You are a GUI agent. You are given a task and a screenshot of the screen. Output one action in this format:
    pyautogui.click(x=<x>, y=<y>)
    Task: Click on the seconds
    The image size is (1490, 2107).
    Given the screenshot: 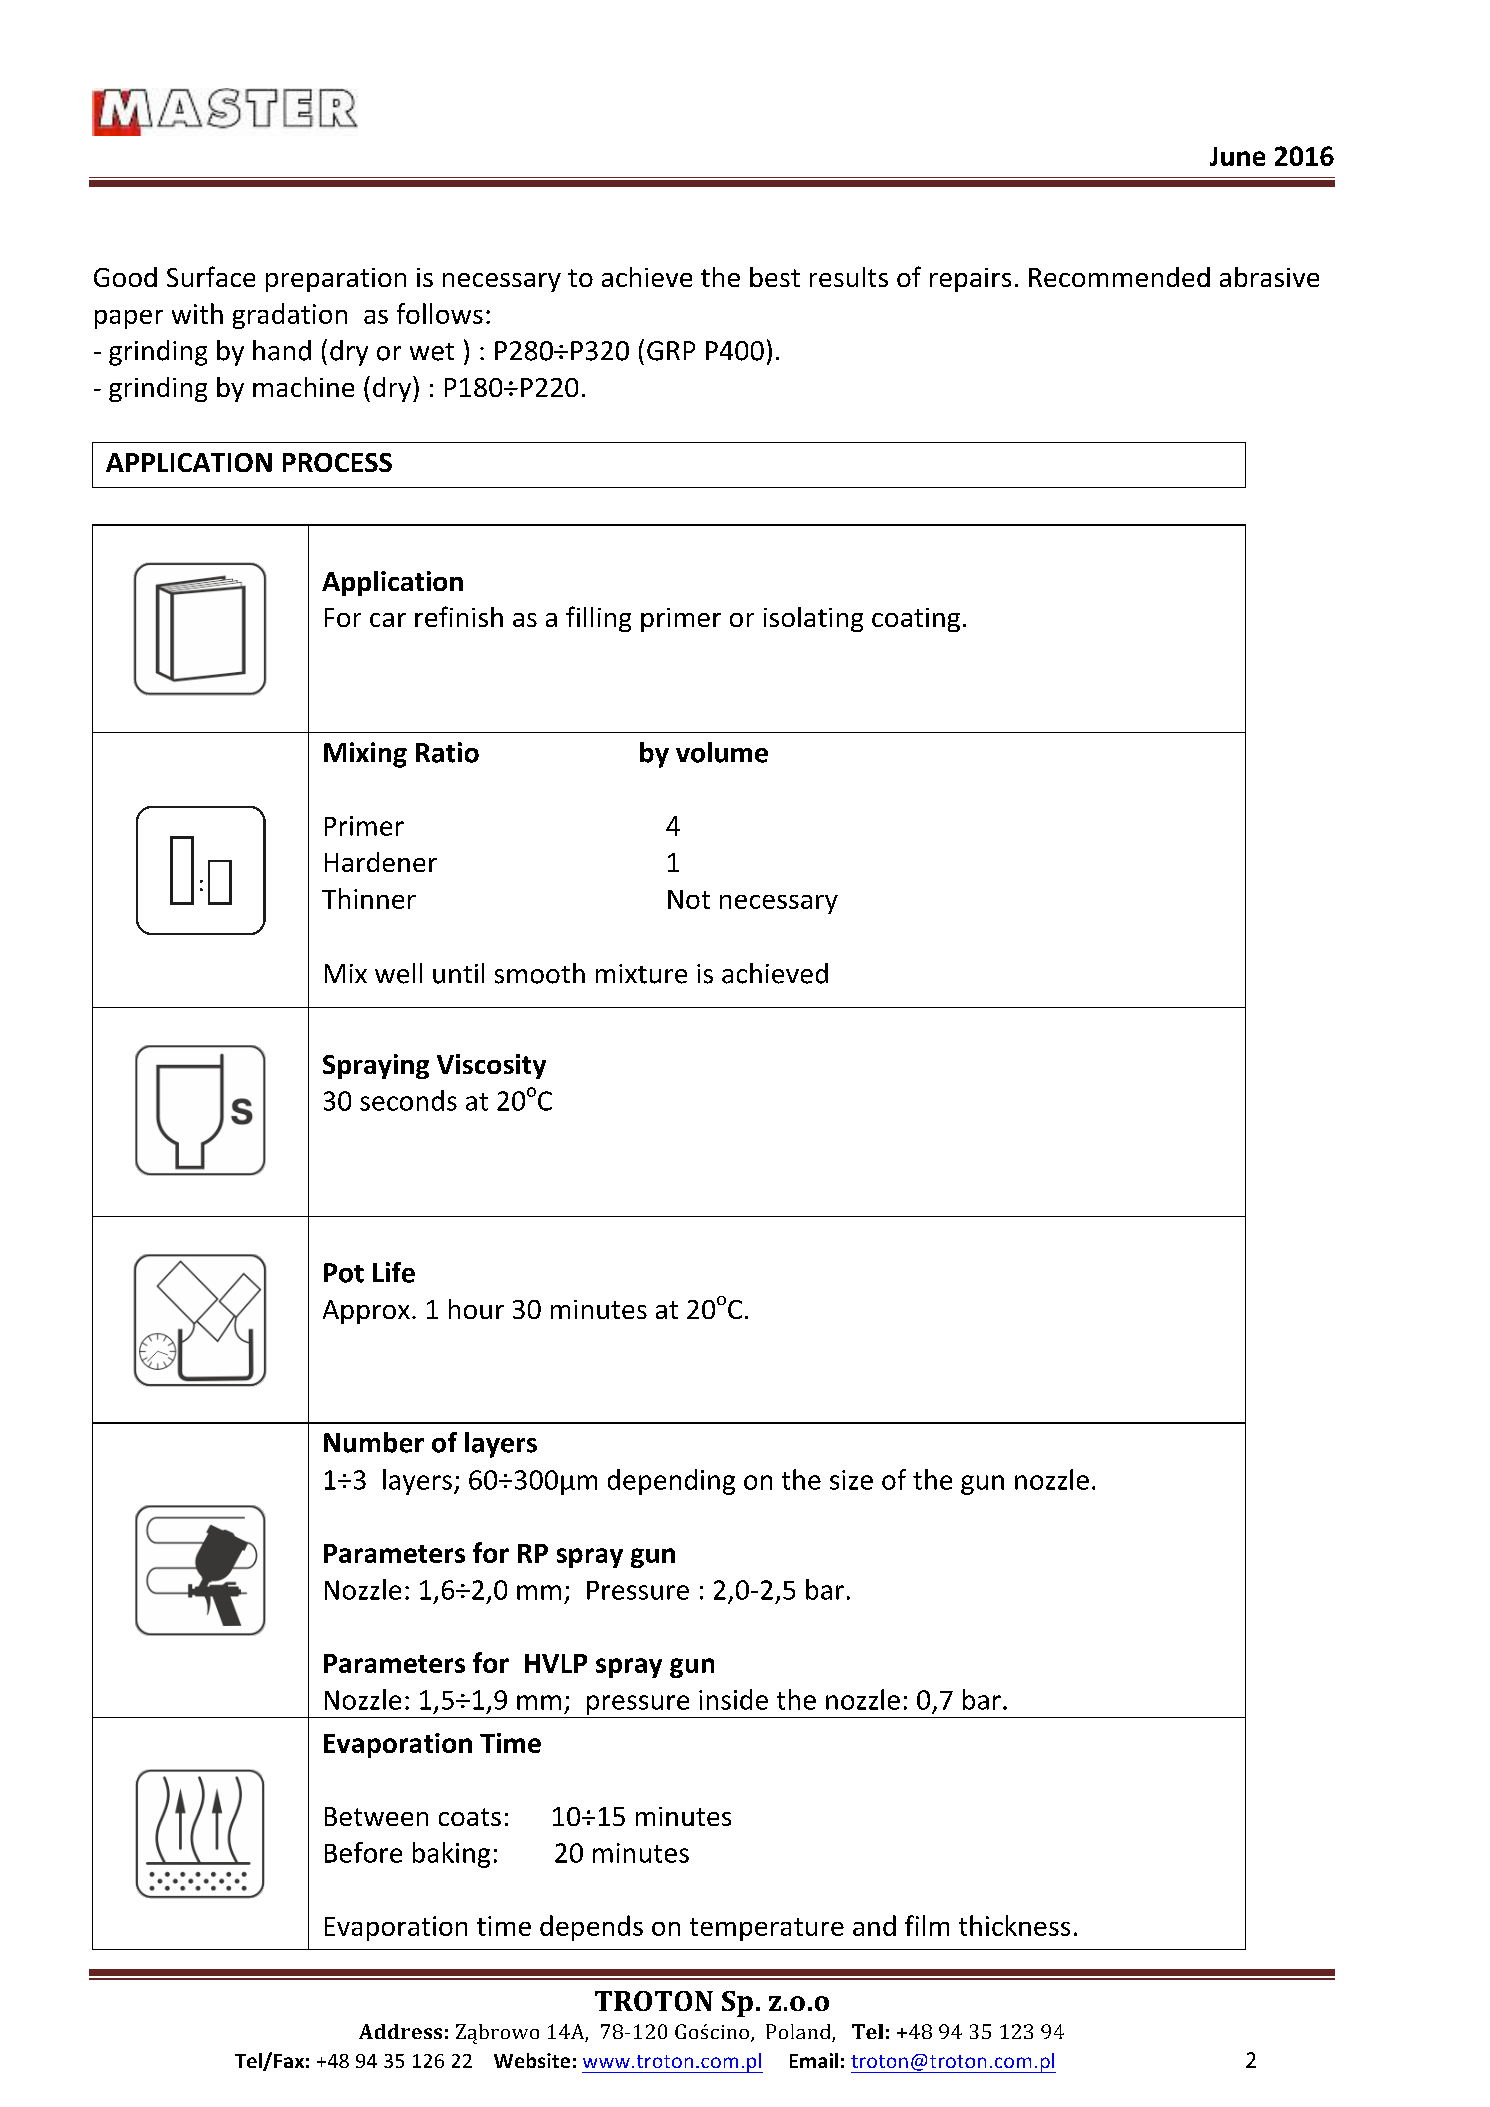 What is the action you would take?
    pyautogui.click(x=408, y=1100)
